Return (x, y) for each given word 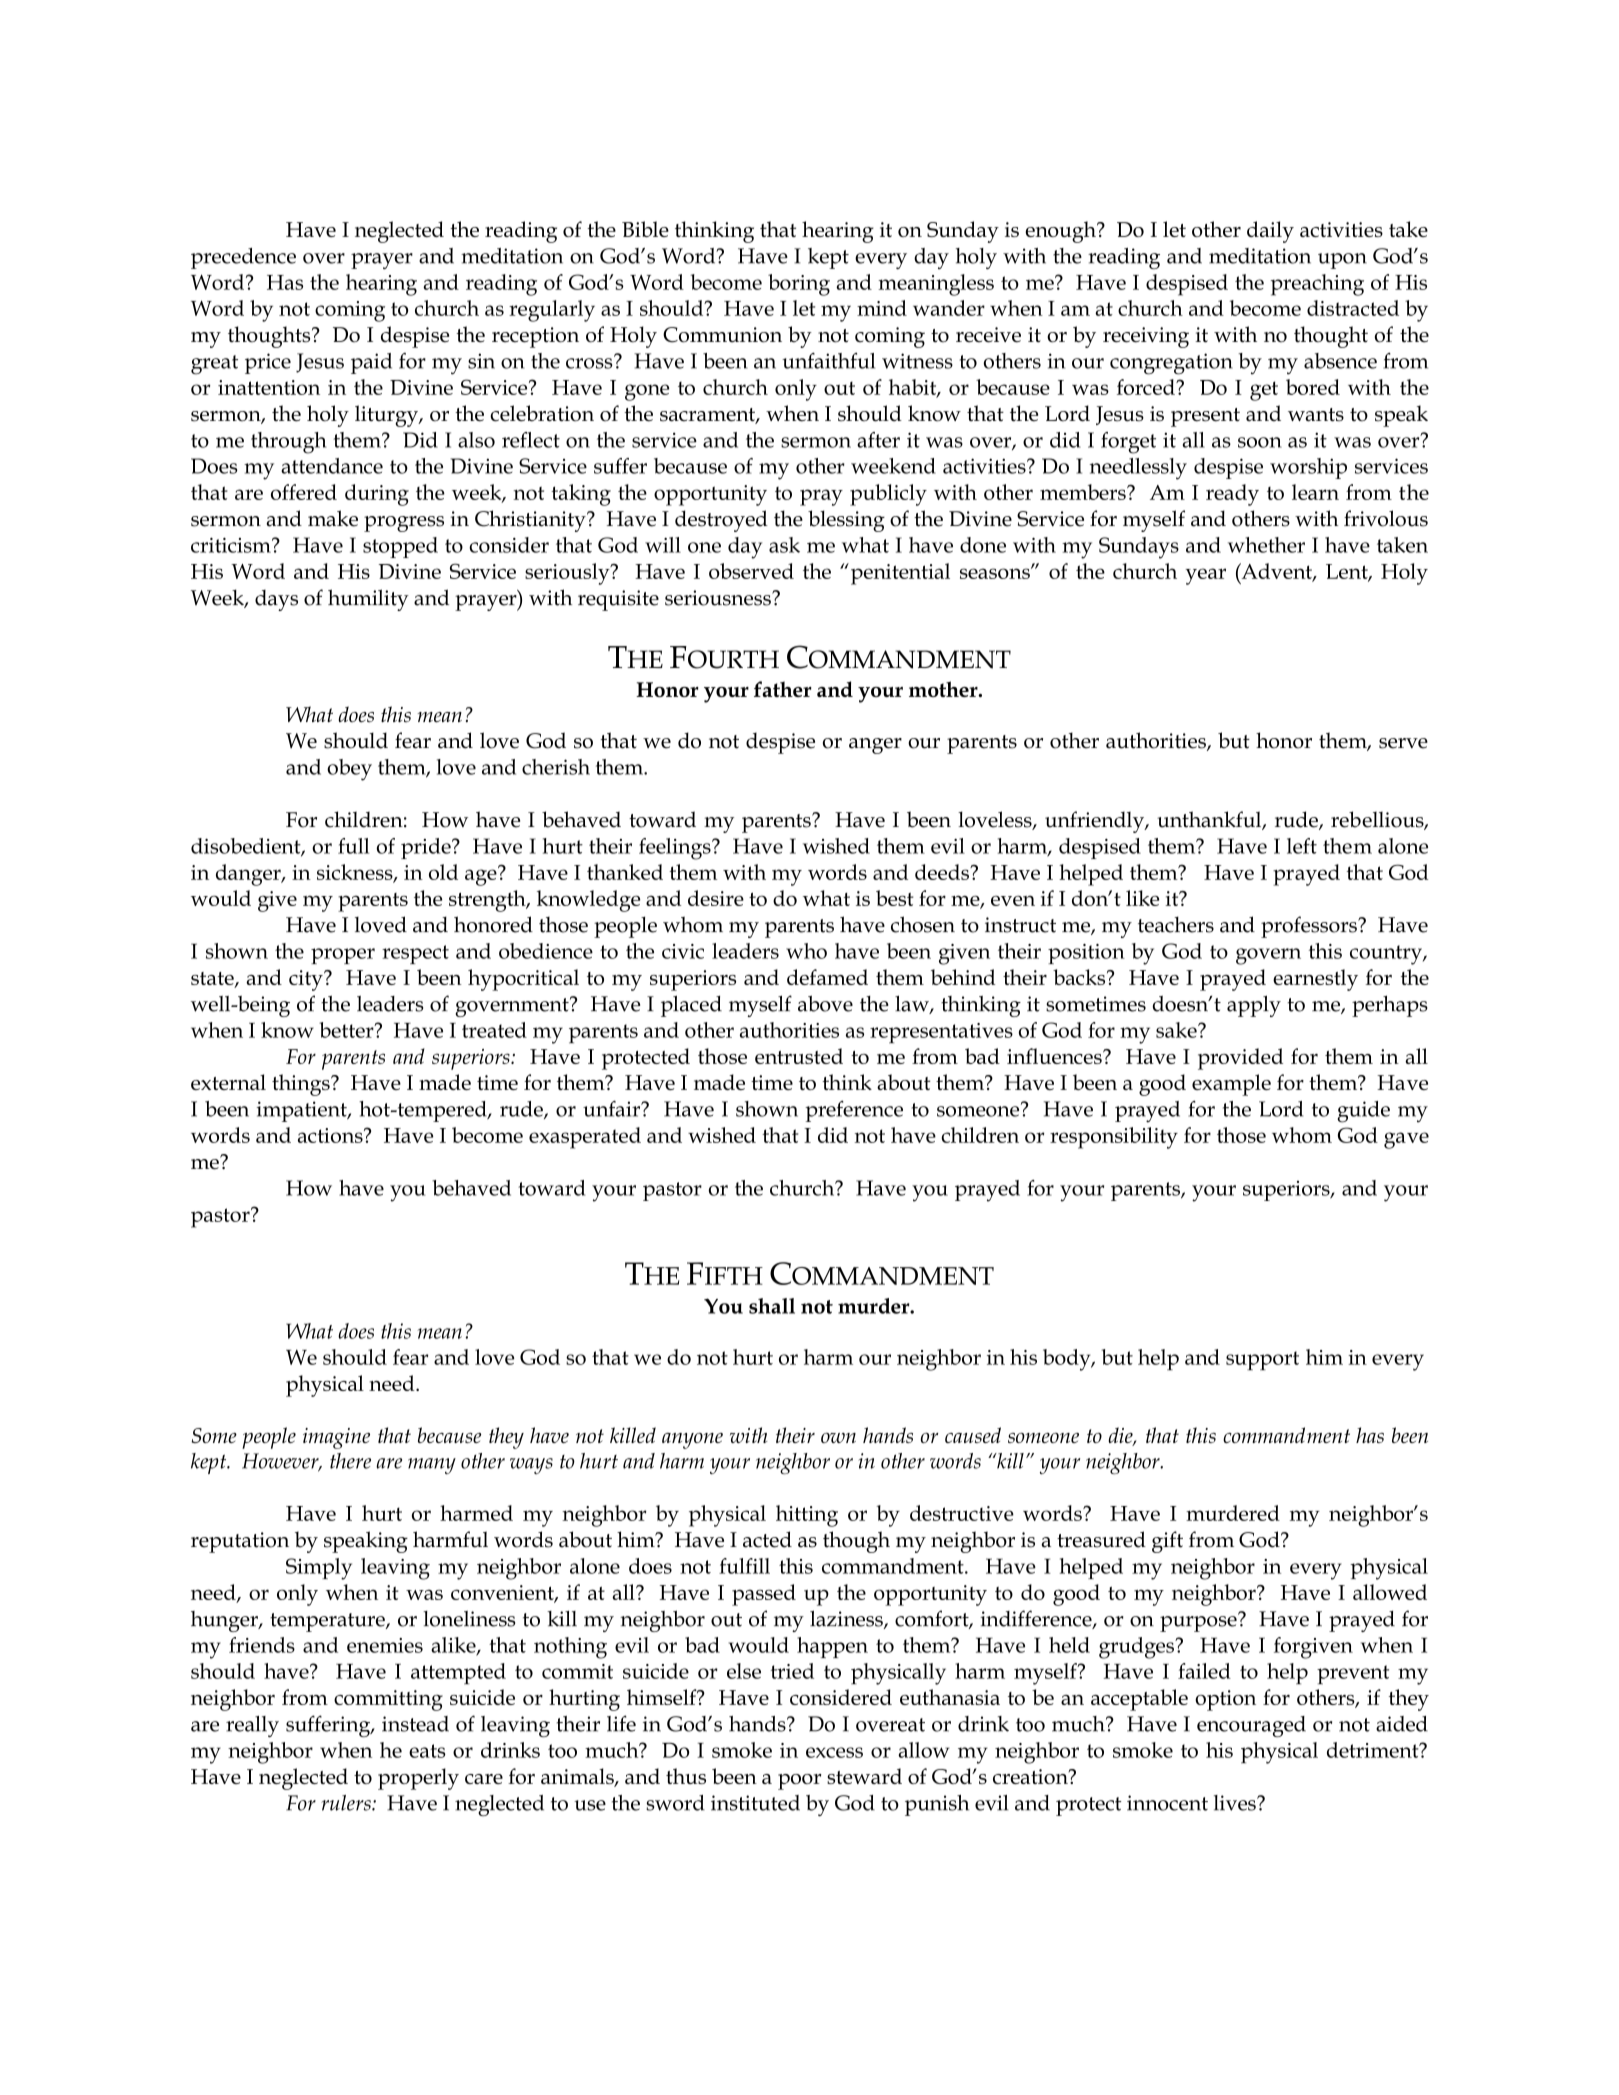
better (347, 1030)
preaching (1317, 285)
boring (799, 285)
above (825, 1003)
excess (834, 1752)
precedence (243, 258)
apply (1254, 1006)
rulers (347, 1803)
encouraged (1251, 1726)
